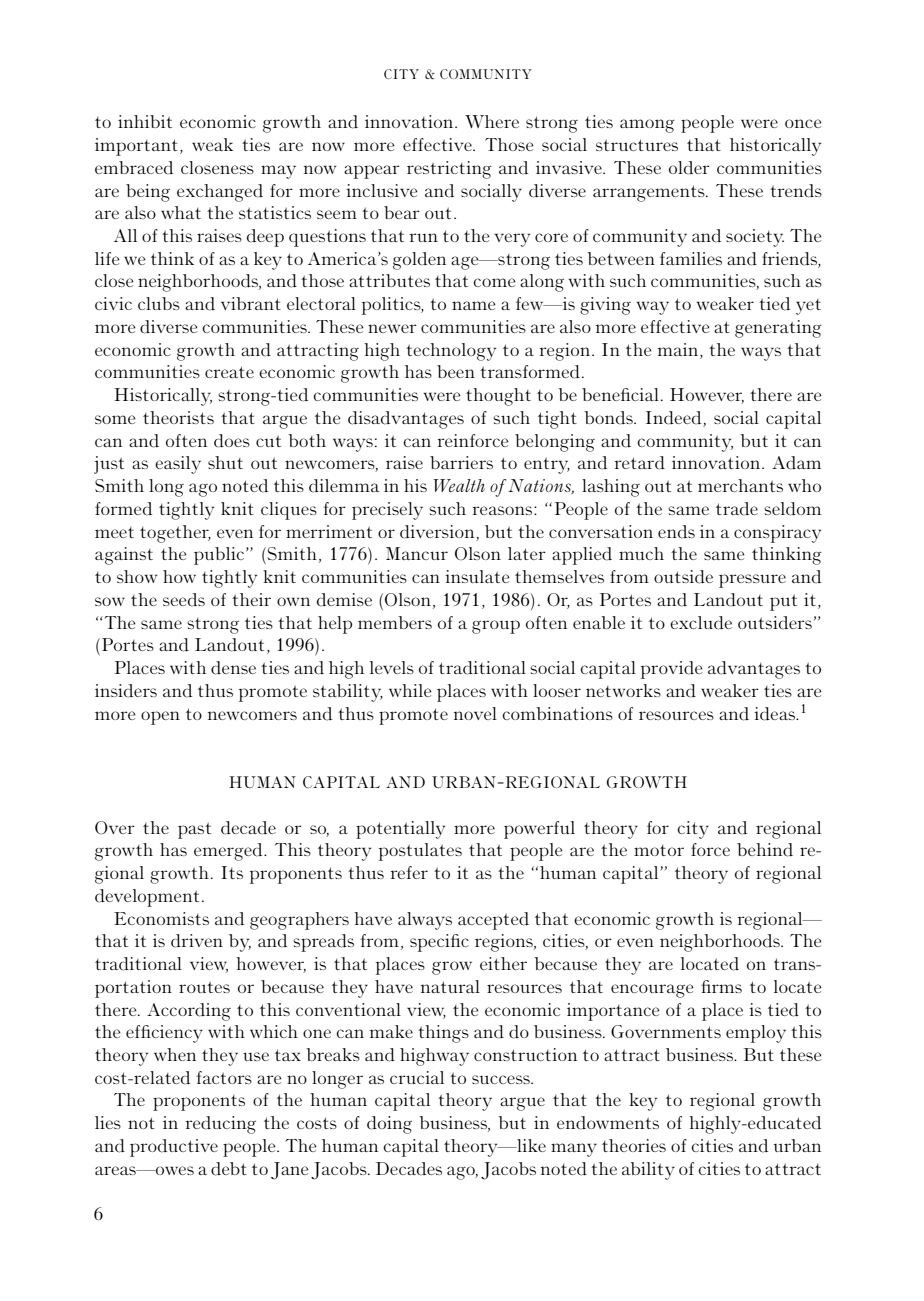  Describe the element at coordinates (194, 830) in the screenshot. I see `past` at that location.
